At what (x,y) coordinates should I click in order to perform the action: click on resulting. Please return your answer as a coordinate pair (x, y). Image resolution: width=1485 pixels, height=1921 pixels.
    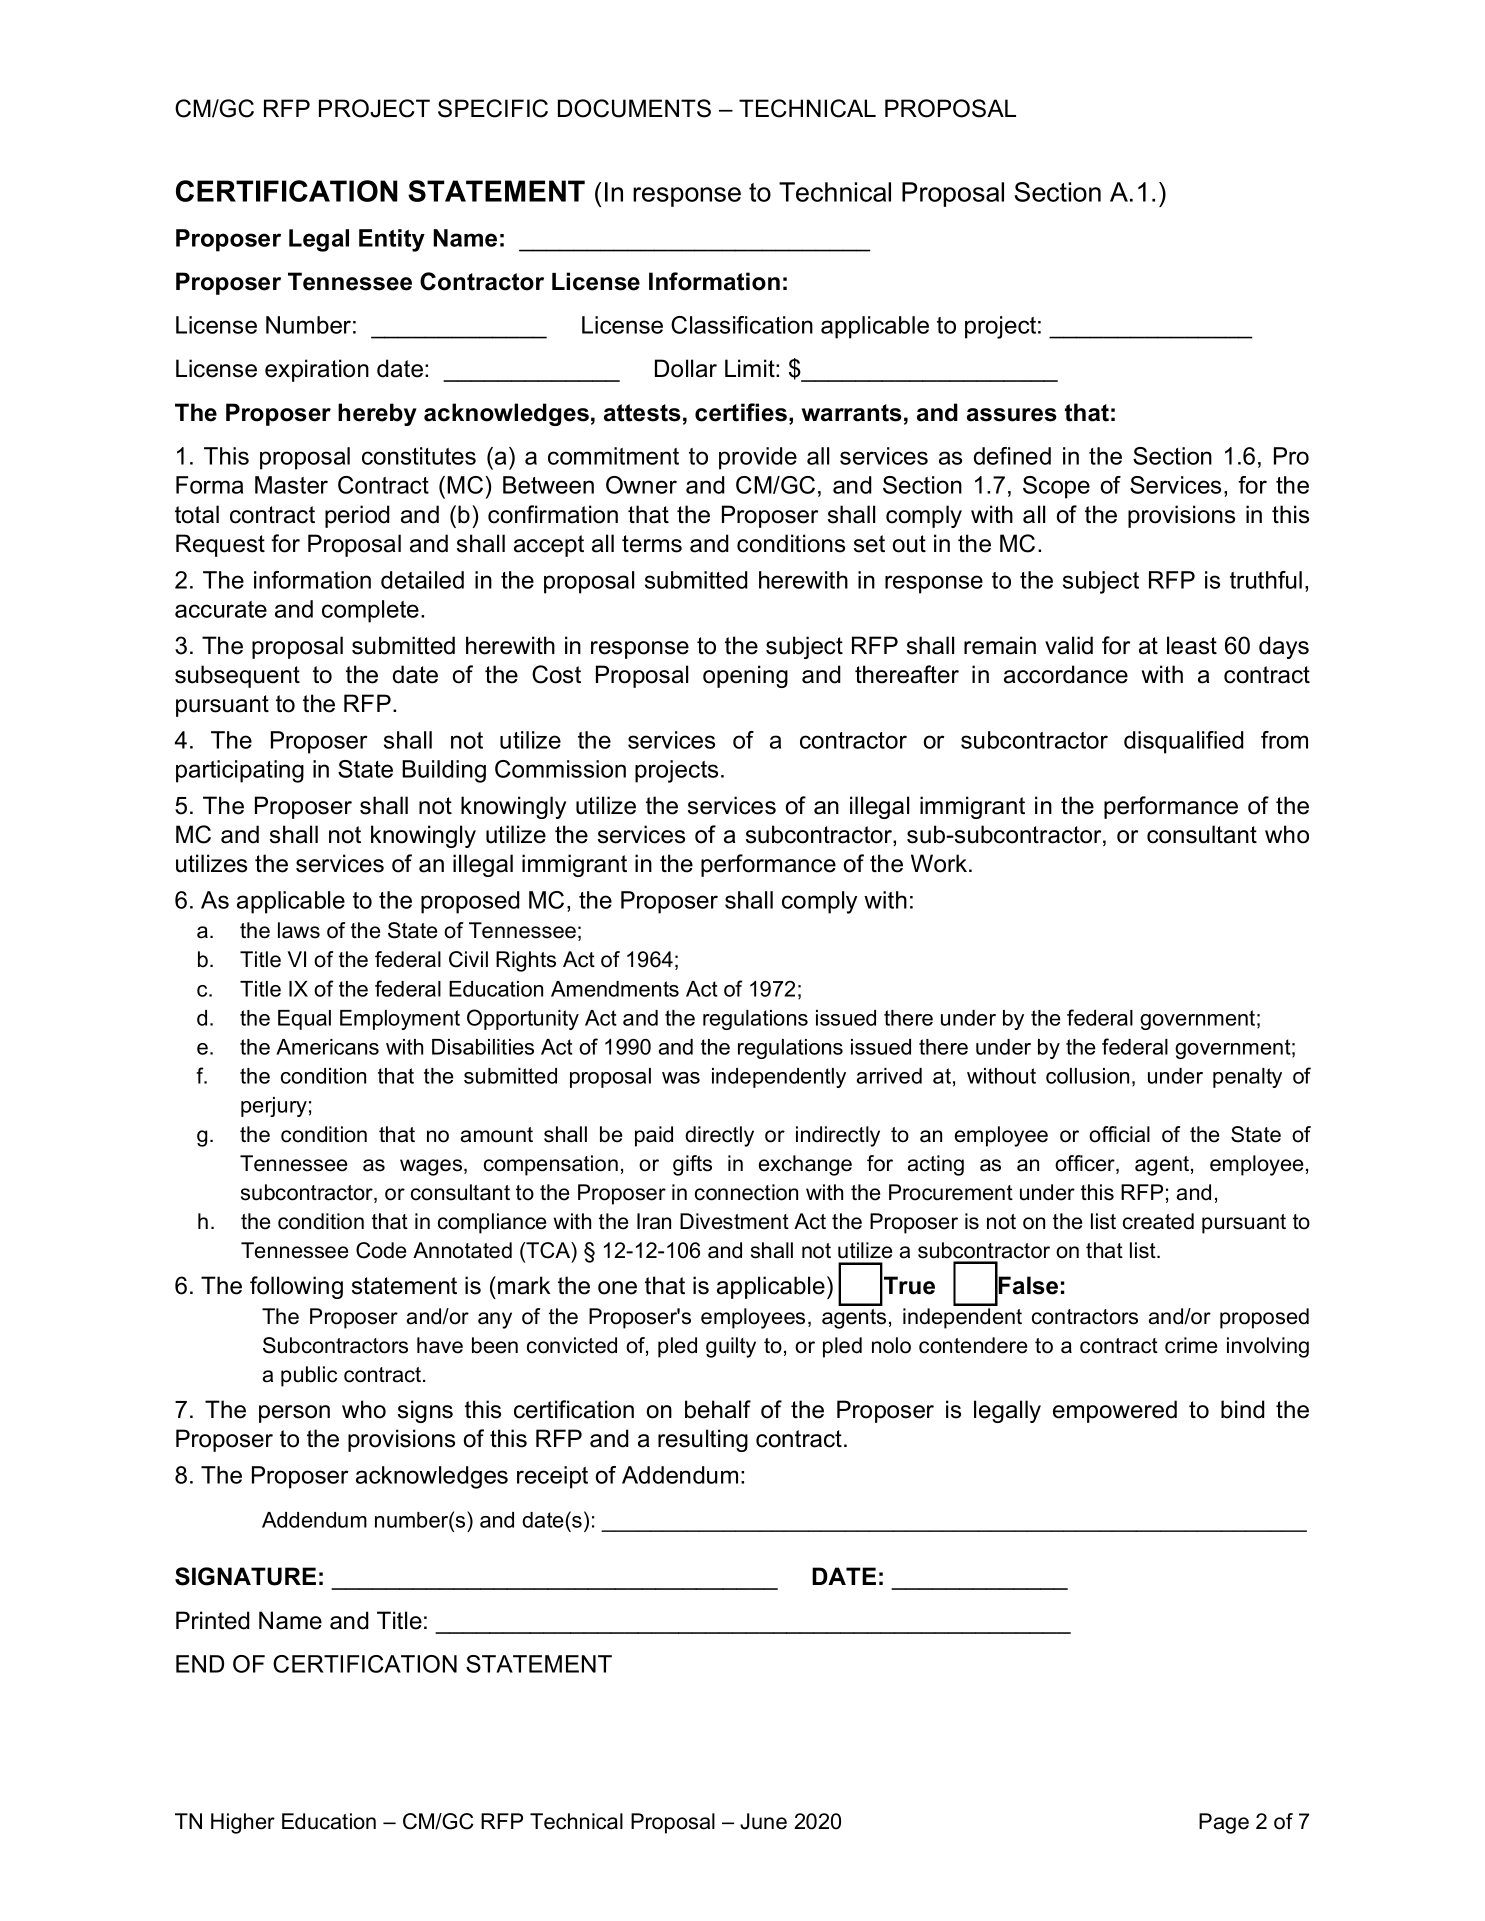
    Looking at the image, I should click on (703, 1440).
